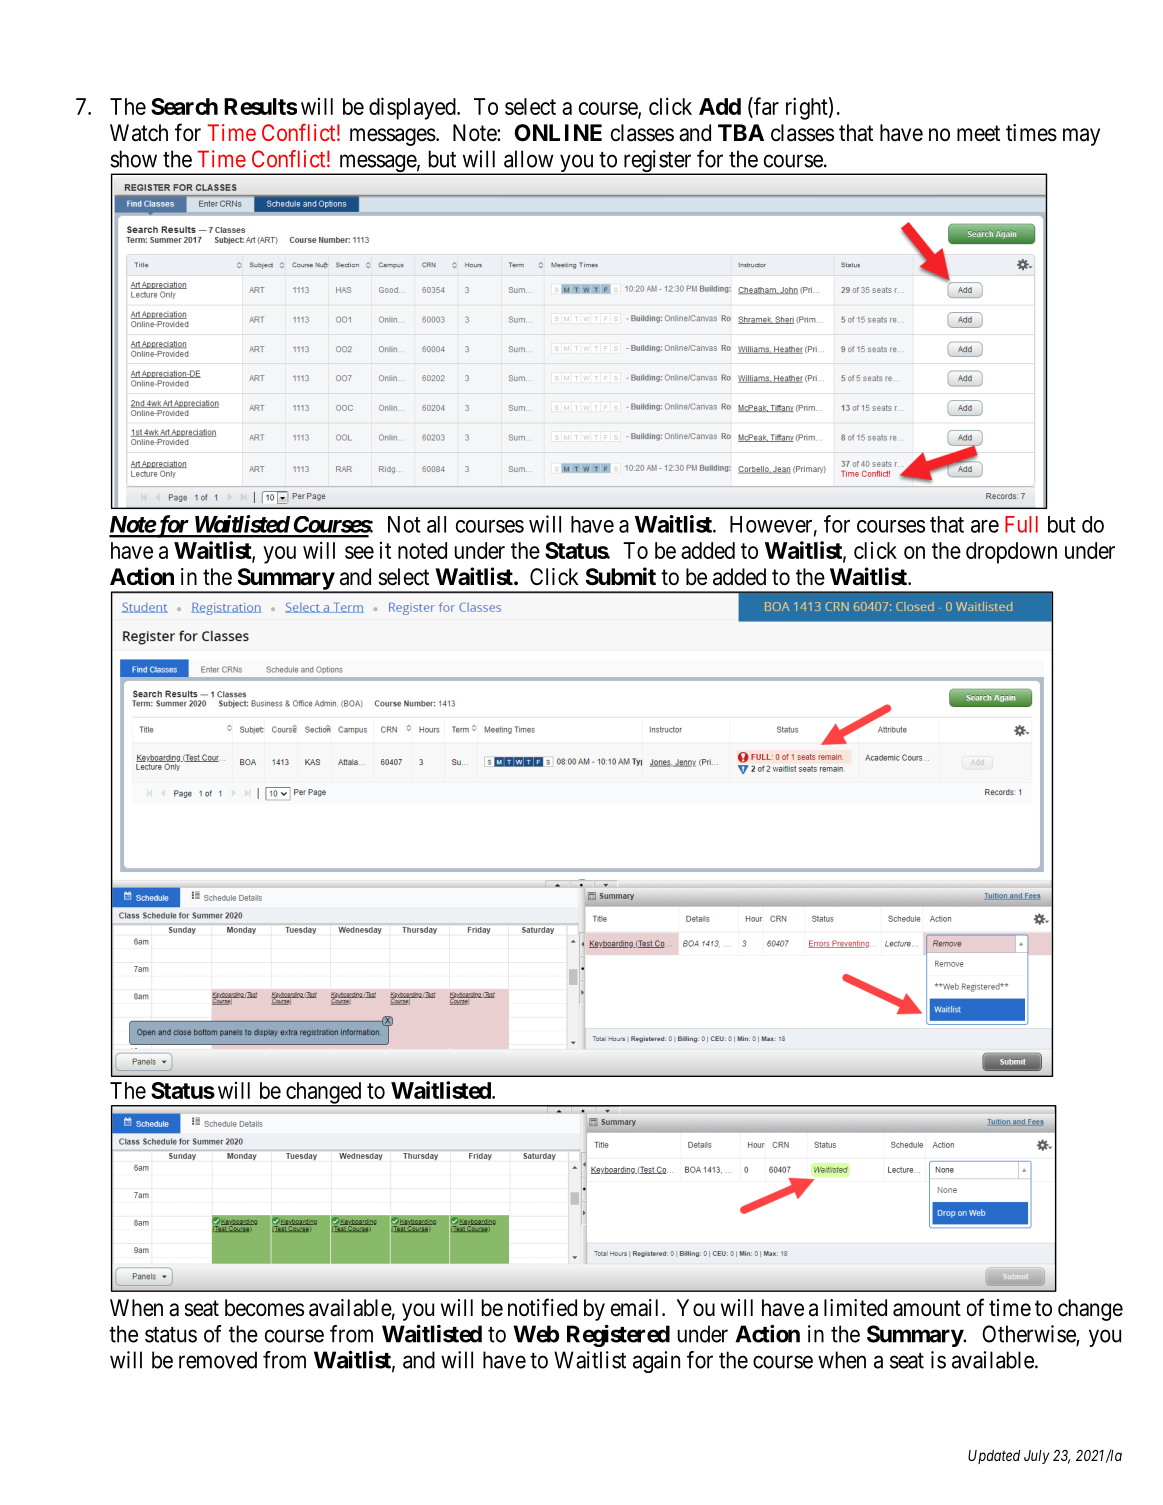 The height and width of the screenshot is (1505, 1163). I want to click on ONLINE, so click(558, 133).
